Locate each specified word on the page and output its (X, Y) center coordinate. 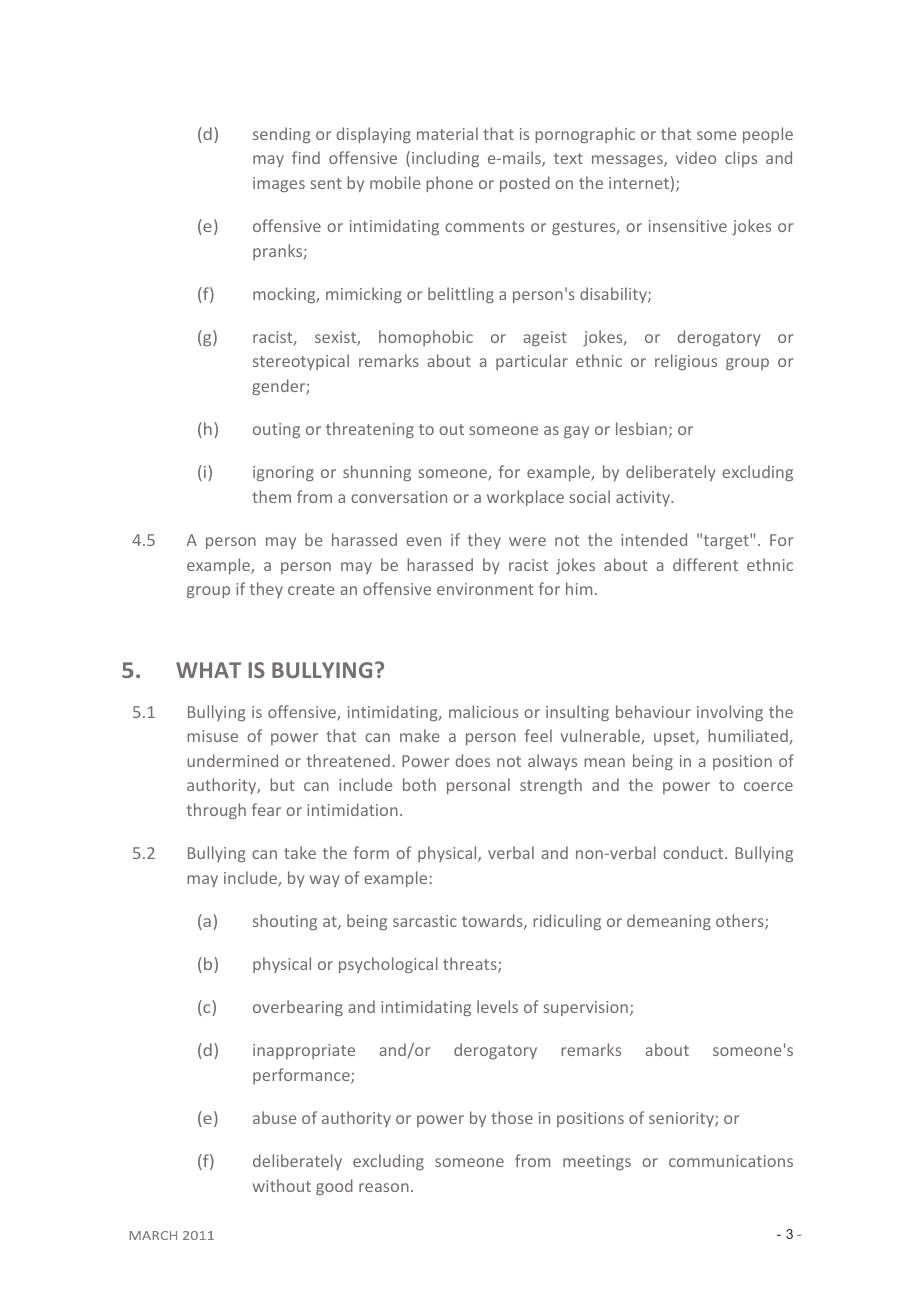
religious (686, 362)
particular (532, 362)
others (741, 922)
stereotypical (301, 362)
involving (730, 713)
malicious (483, 711)
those (512, 1117)
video (696, 157)
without (282, 1185)
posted (525, 184)
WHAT (208, 670)
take (300, 852)
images (279, 184)
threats (471, 965)
